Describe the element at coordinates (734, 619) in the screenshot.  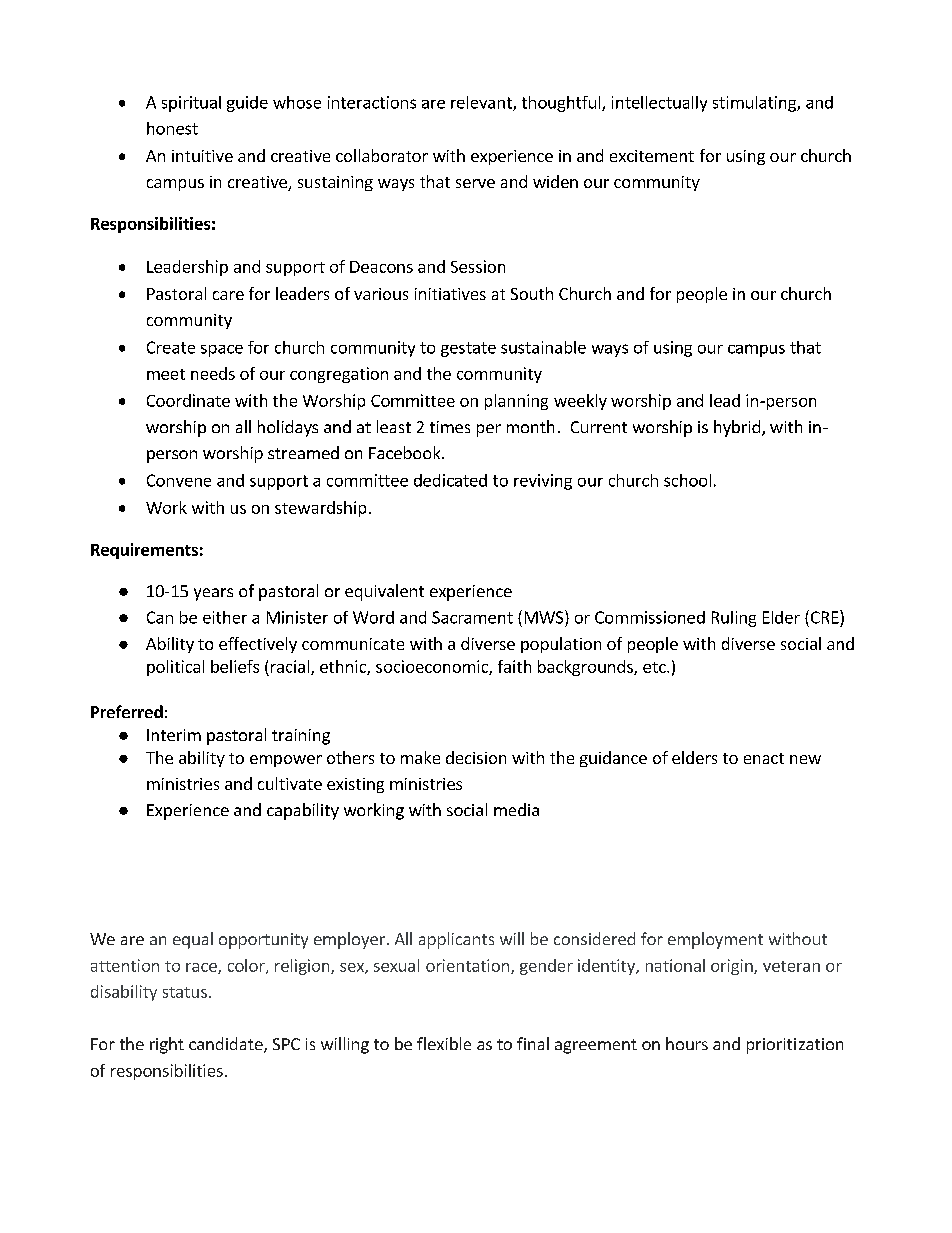
I see `Ruling` at that location.
